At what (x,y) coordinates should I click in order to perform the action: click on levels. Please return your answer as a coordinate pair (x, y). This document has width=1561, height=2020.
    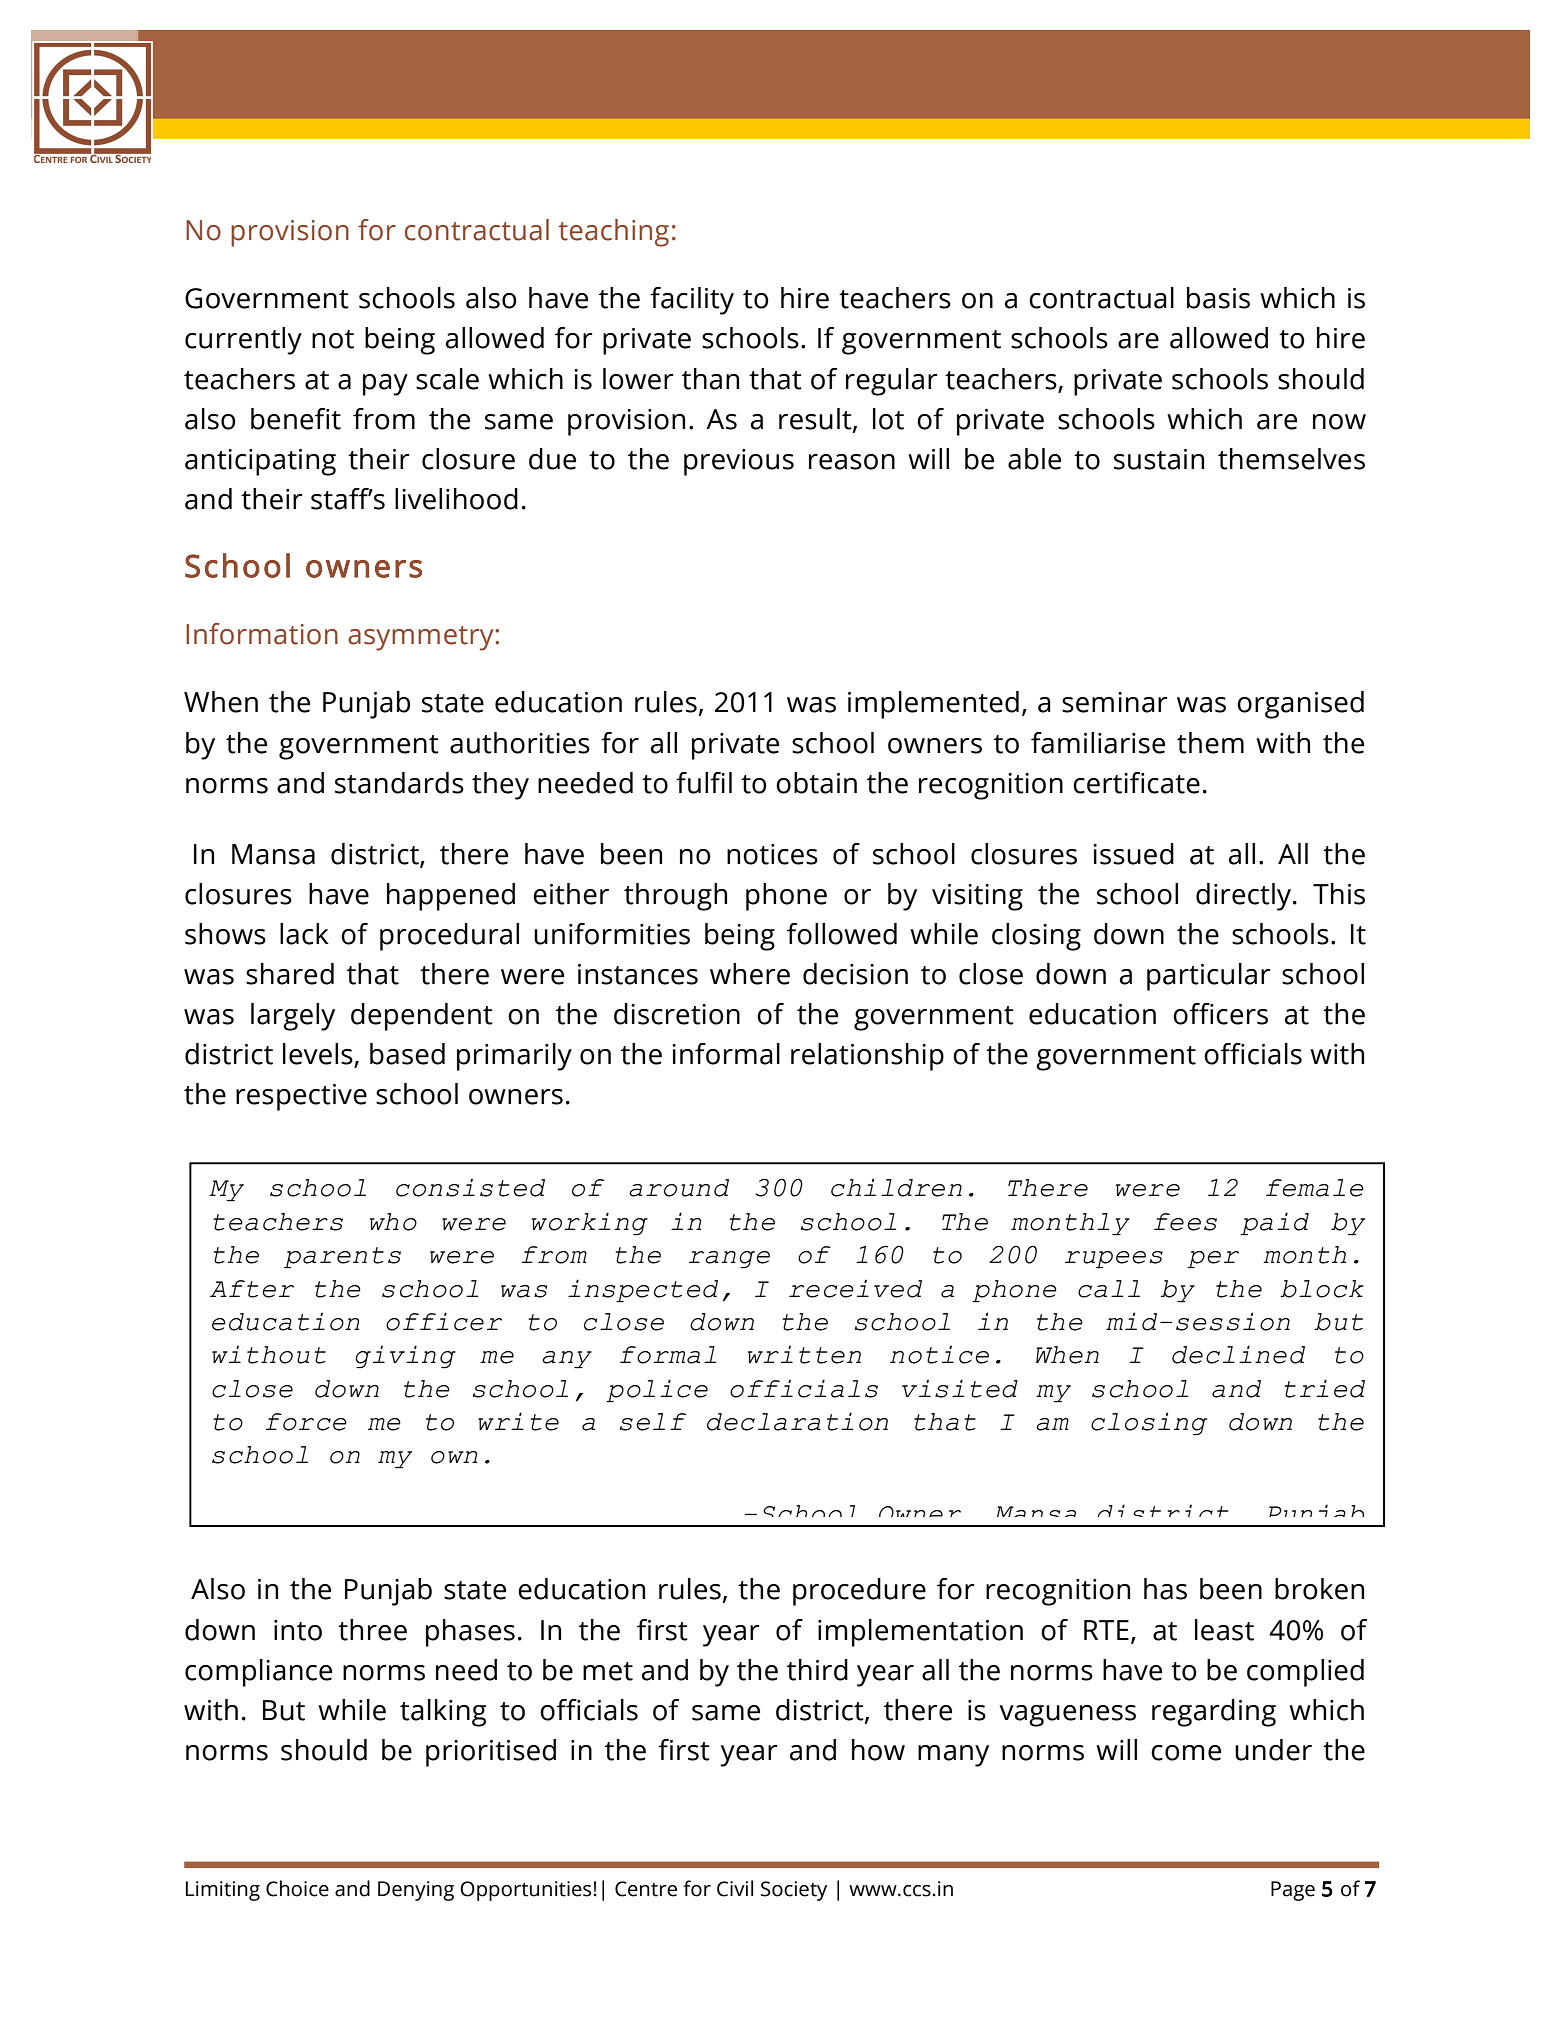
    Looking at the image, I should click on (319, 1055).
